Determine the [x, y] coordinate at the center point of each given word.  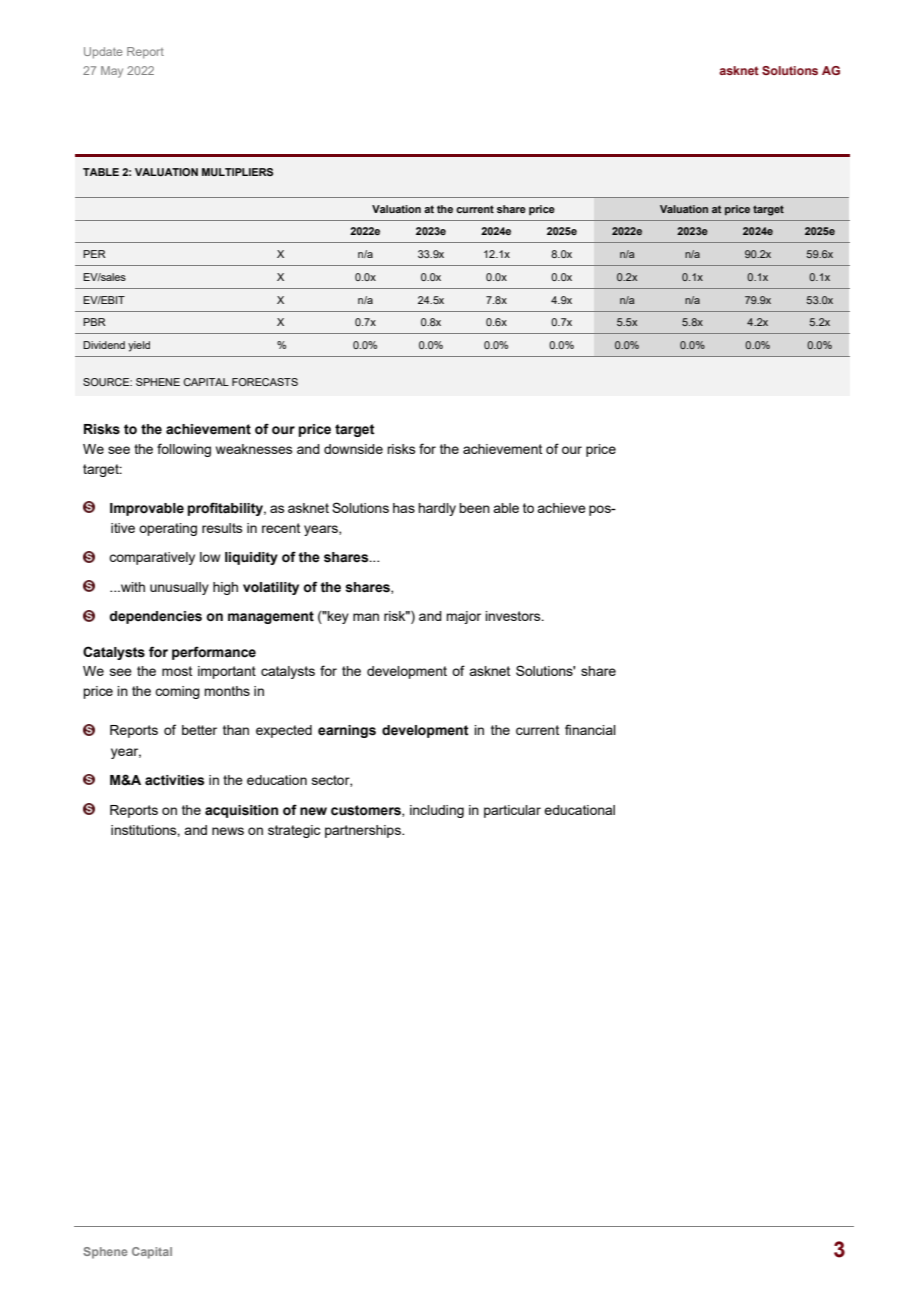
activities [174, 780]
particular [512, 811]
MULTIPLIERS [237, 172]
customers [367, 811]
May [112, 72]
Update [103, 53]
